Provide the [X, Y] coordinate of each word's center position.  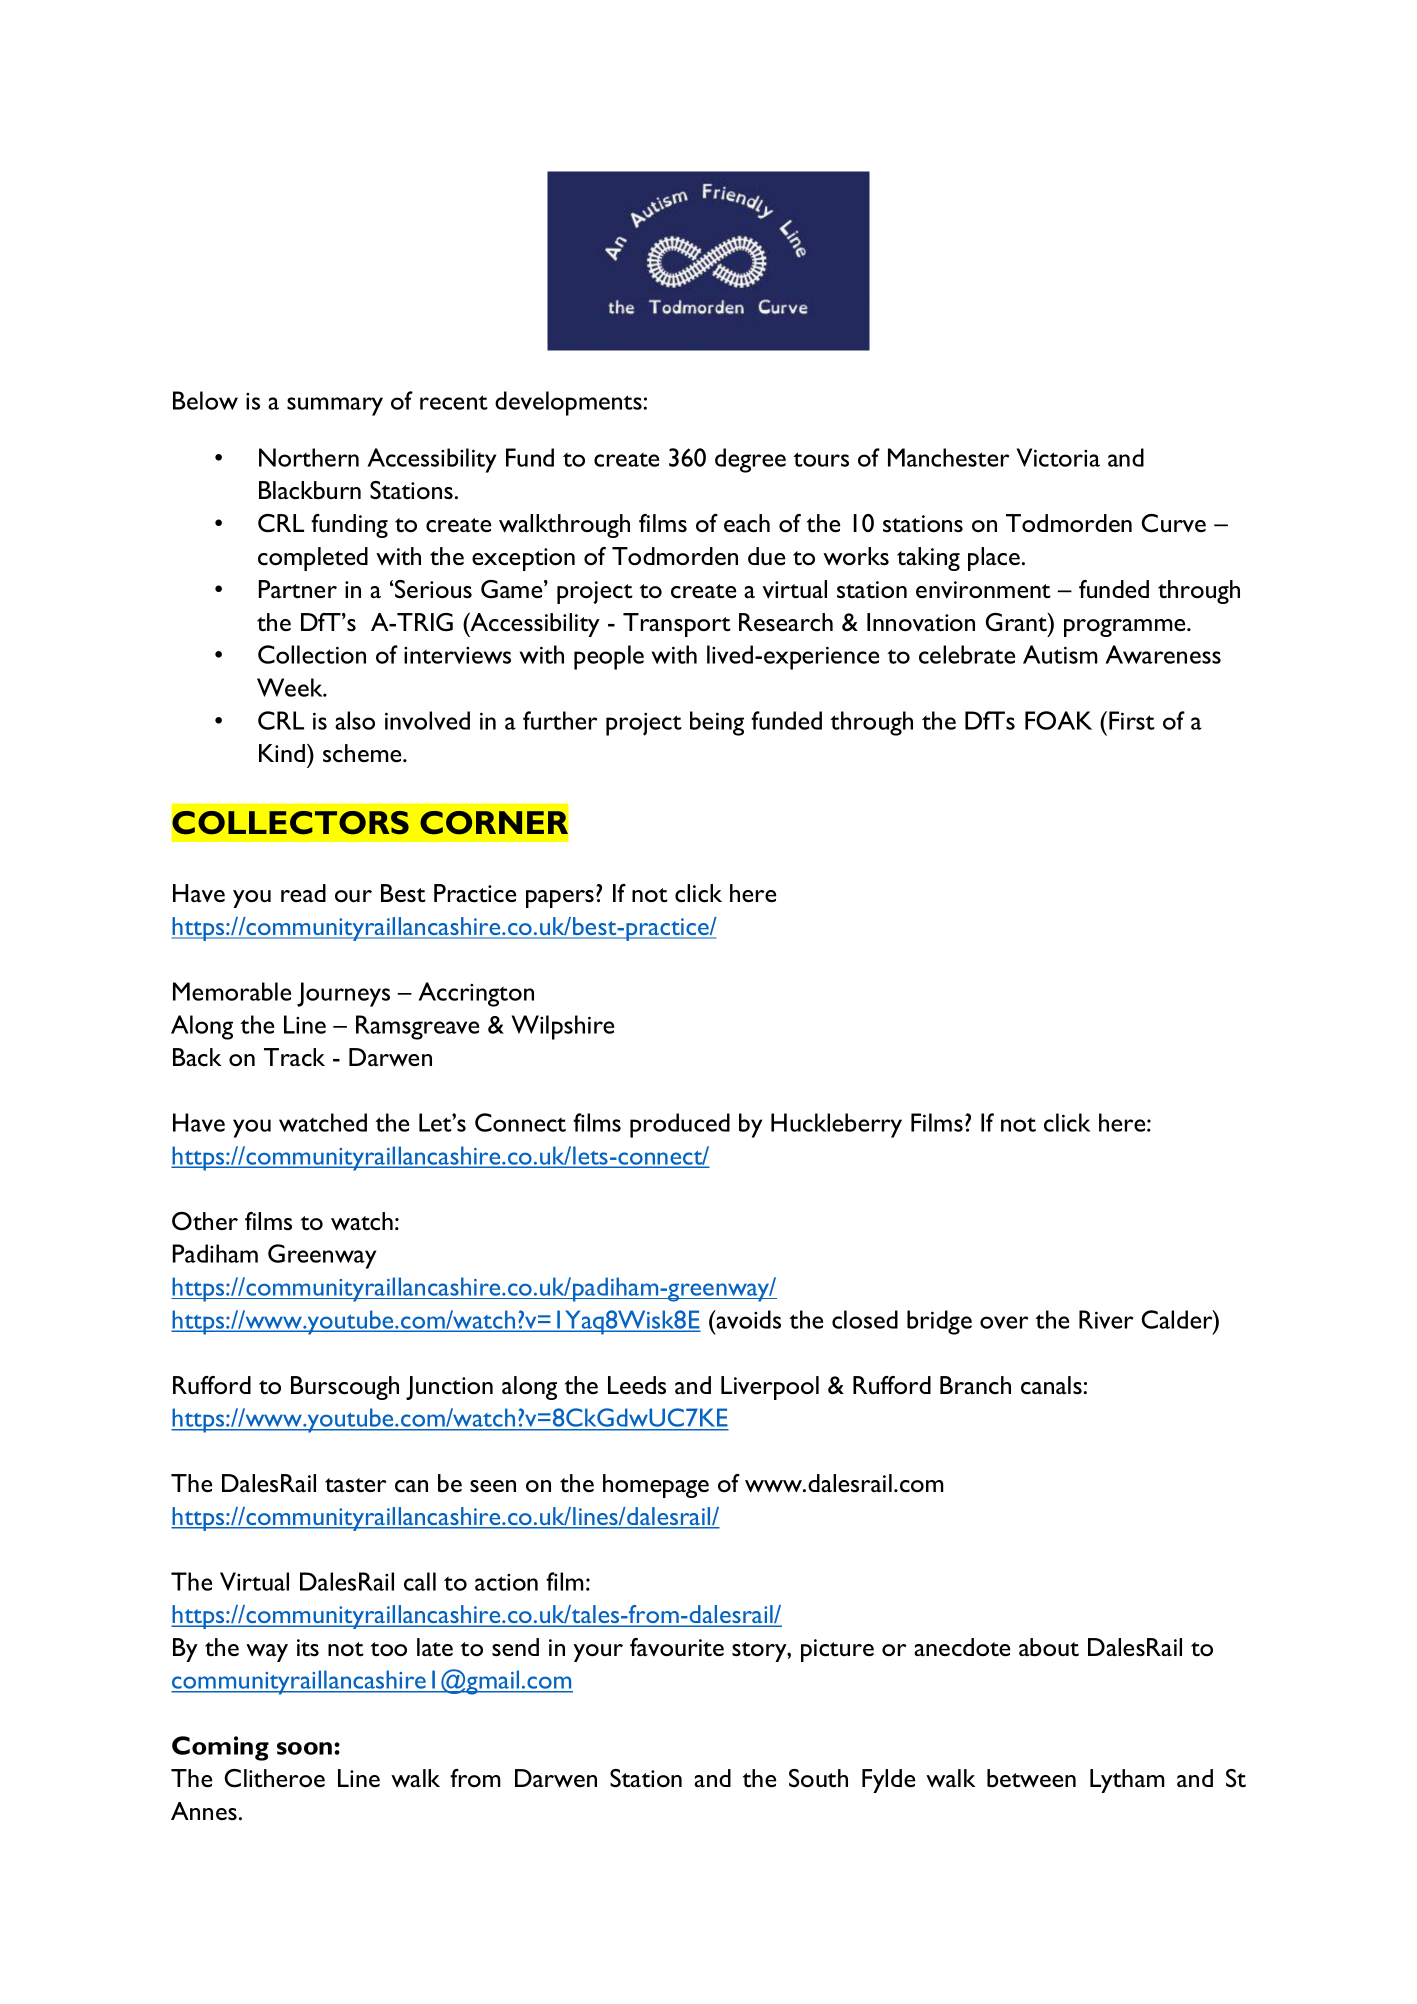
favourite [677, 1647]
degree [750, 460]
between [1031, 1778]
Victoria [1058, 457]
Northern [309, 457]
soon [306, 1748]
